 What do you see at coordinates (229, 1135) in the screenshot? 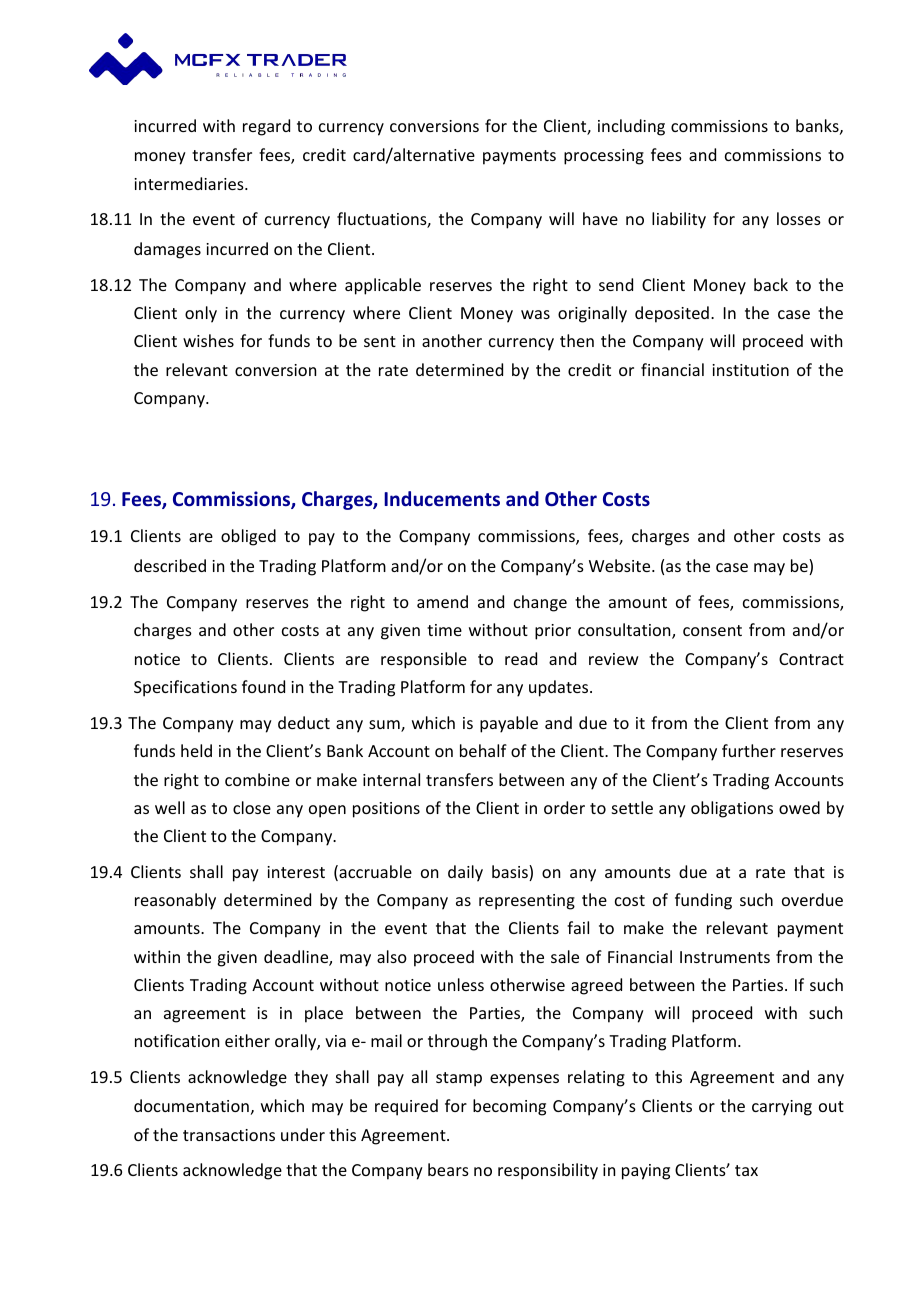
I see `transactions` at bounding box center [229, 1135].
